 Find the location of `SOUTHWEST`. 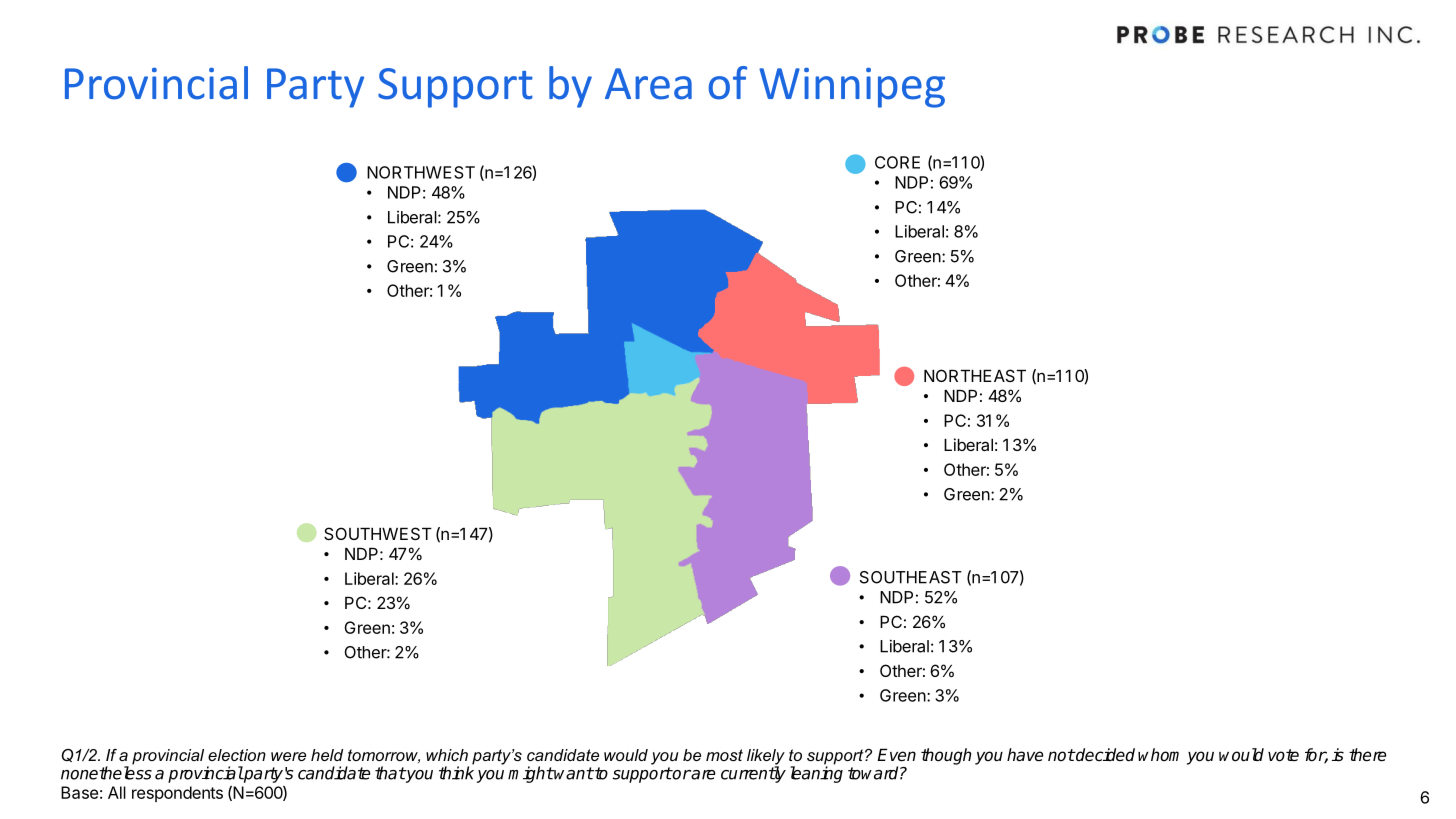

SOUTHWEST is located at coordinates (378, 533).
